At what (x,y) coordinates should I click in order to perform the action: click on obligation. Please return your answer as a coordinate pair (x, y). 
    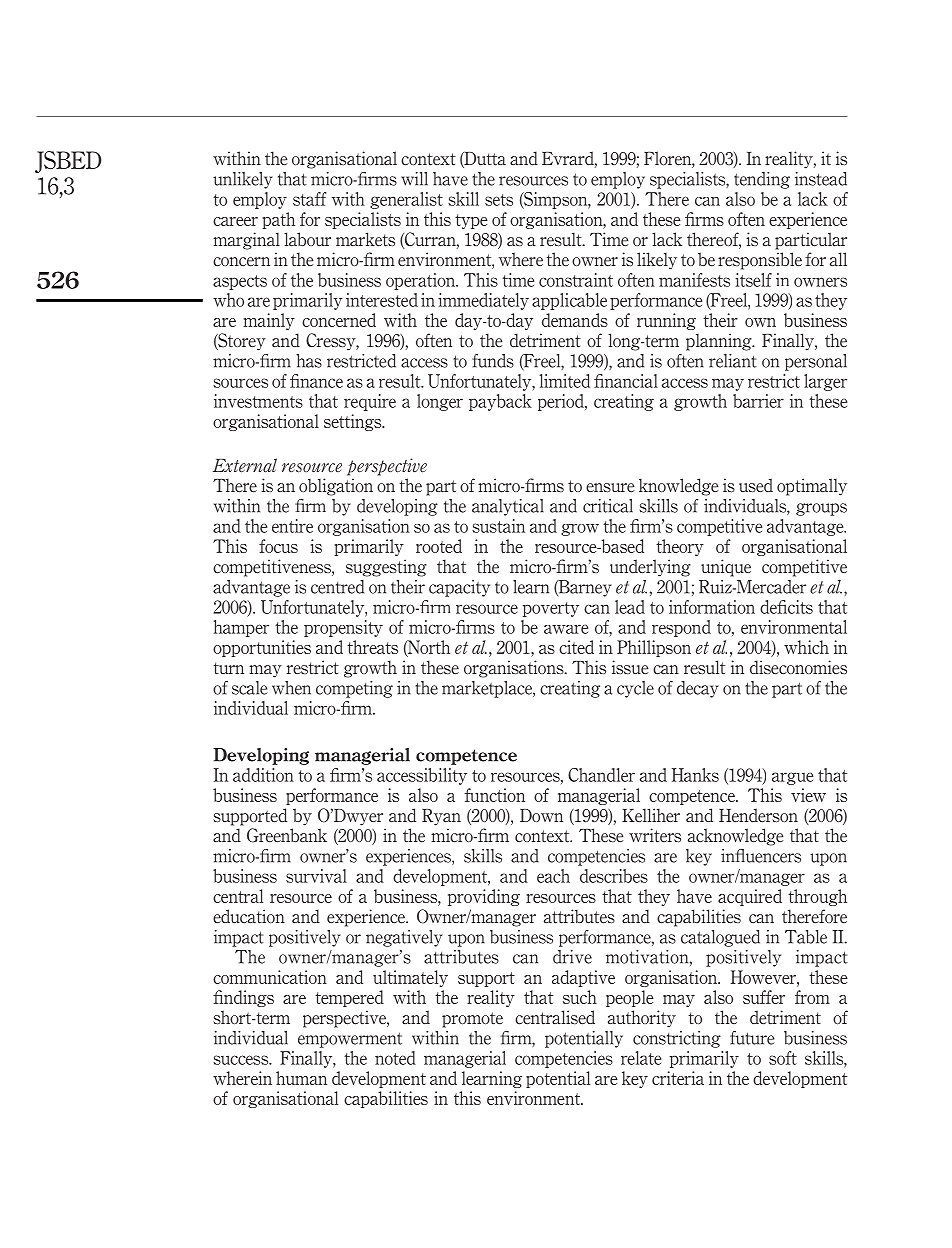
    Looking at the image, I should click on (336, 487).
